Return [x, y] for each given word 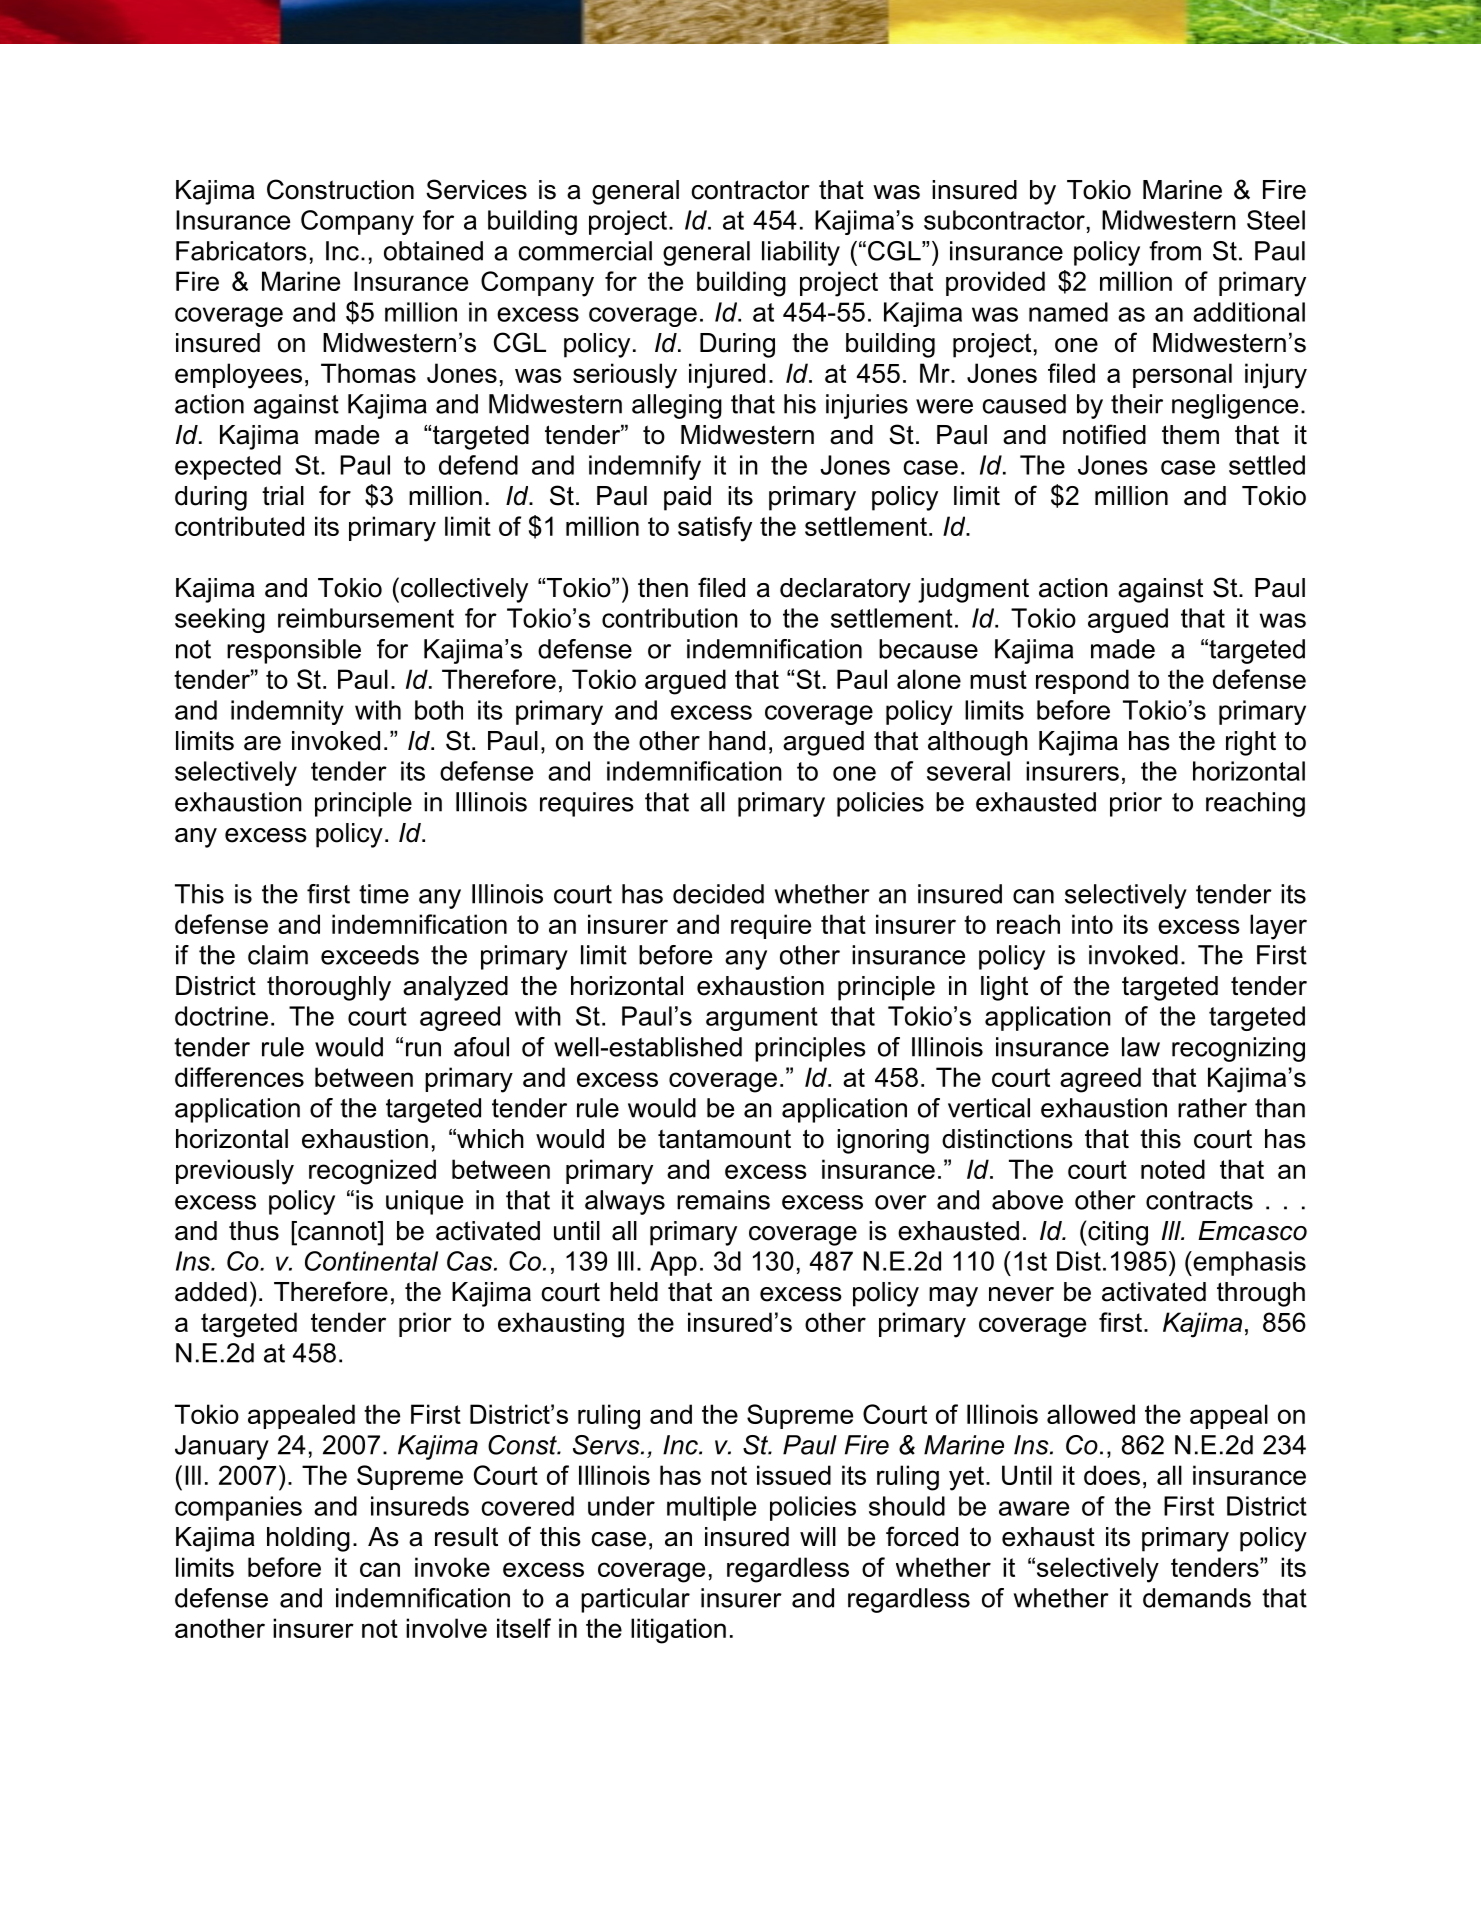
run [423, 1049]
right [1251, 743]
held [634, 1292]
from [1175, 251]
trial [283, 496]
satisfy [715, 529]
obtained [433, 251]
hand [737, 741]
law [1141, 1047]
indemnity [287, 712]
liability [801, 253]
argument [762, 1019]
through [1261, 1294]
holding [308, 1539]
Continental [371, 1261]
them [1190, 435]
